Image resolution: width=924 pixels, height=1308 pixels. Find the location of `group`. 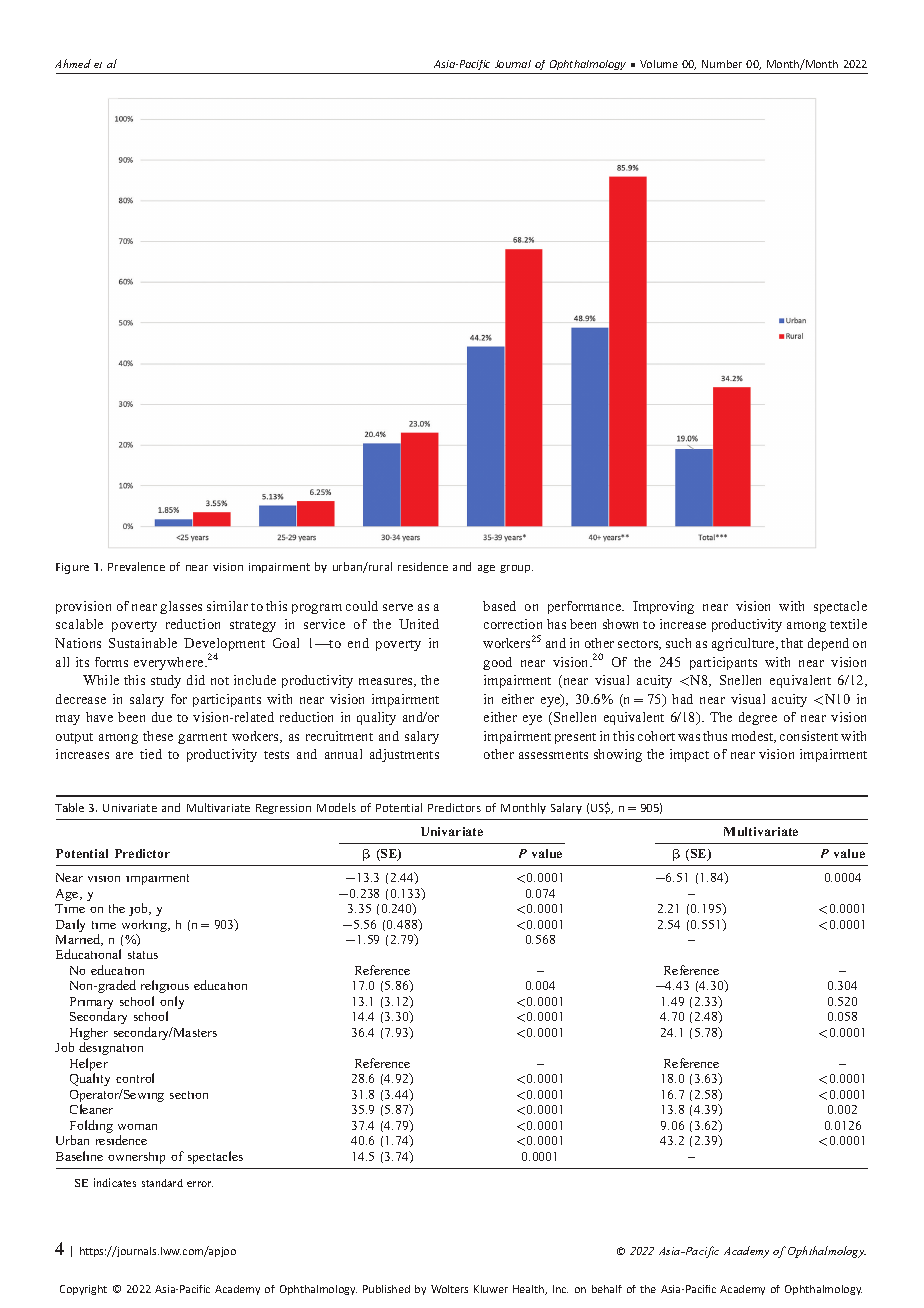

group is located at coordinates (516, 569).
